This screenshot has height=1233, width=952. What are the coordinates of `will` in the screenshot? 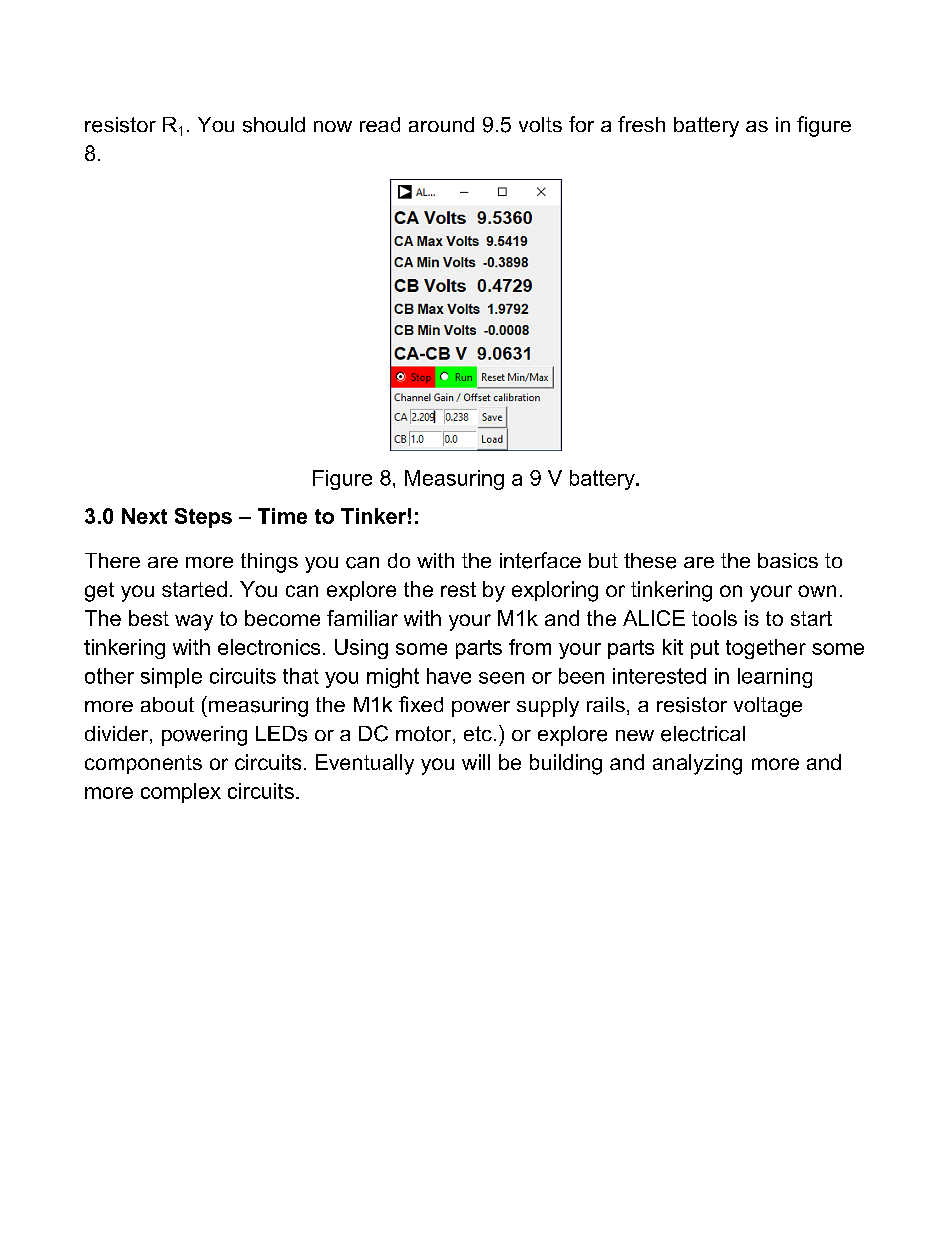 It's located at (476, 762).
